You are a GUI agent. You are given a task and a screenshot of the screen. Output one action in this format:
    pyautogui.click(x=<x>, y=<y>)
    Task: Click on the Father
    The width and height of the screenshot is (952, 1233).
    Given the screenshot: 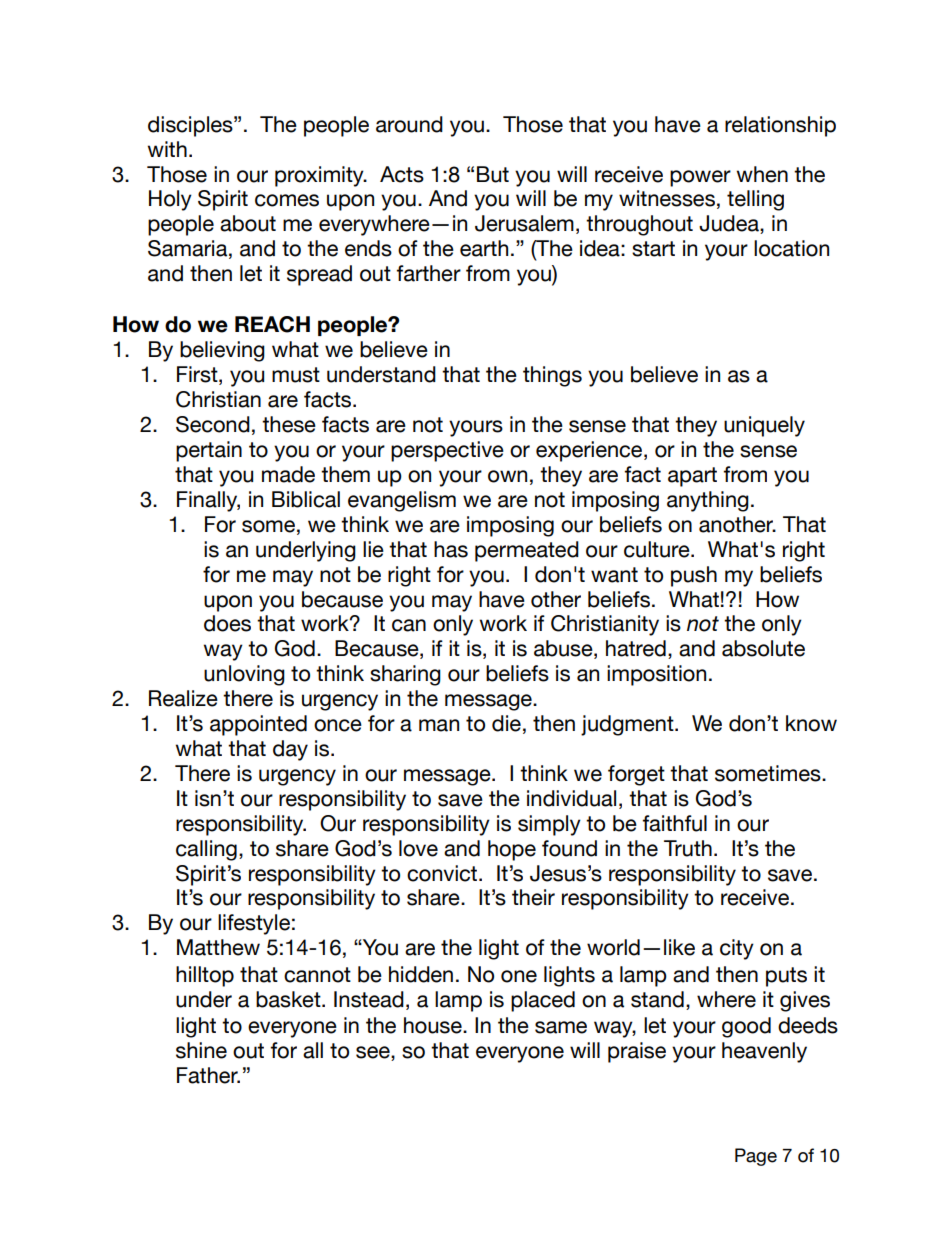 What is the action you would take?
    pyautogui.click(x=208, y=1075)
